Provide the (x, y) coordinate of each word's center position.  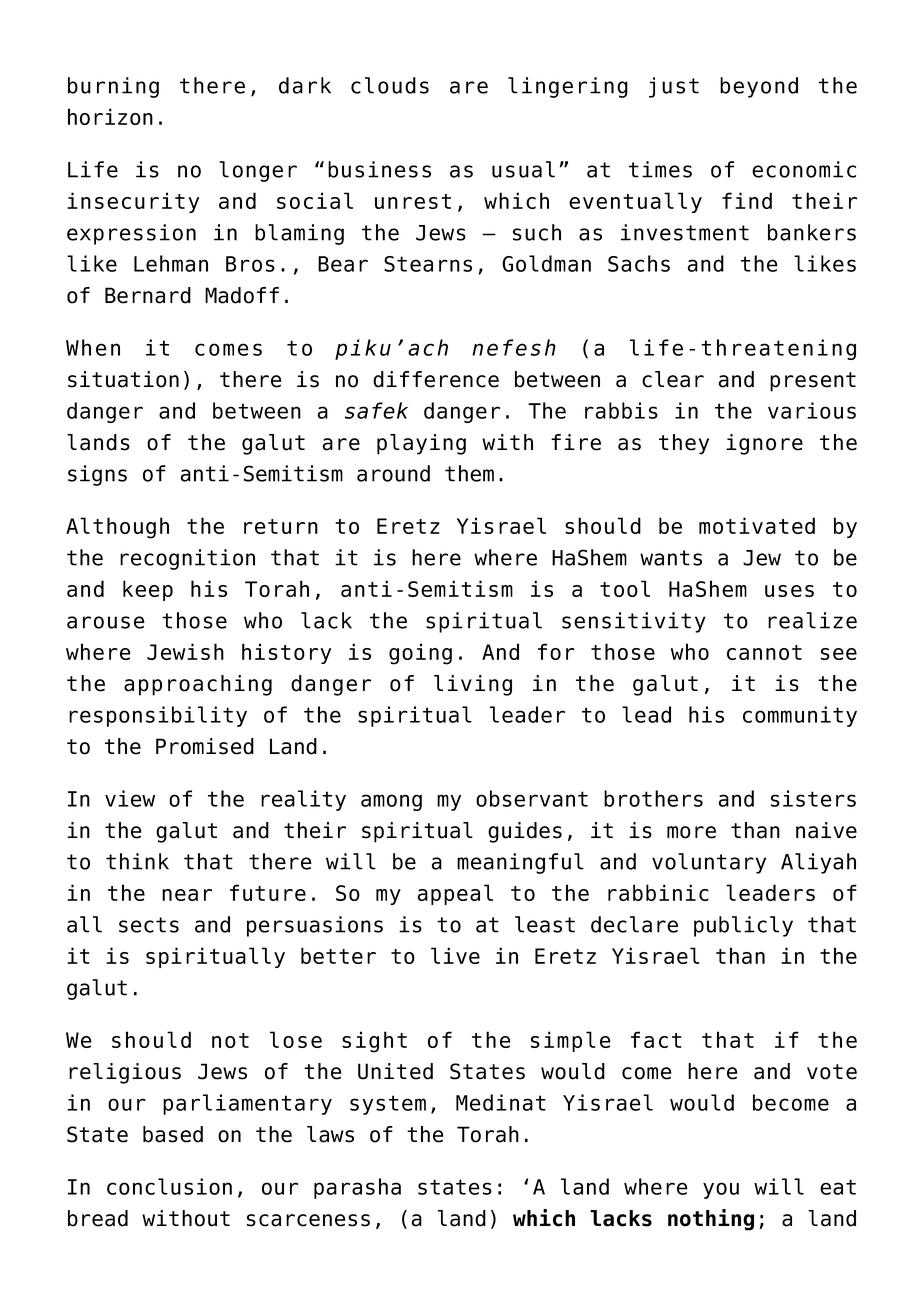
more (691, 832)
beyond (759, 87)
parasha (357, 1188)
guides (525, 832)
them (469, 473)
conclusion (169, 1186)
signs (97, 475)
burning (113, 87)
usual (523, 169)
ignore (764, 444)
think (137, 861)
